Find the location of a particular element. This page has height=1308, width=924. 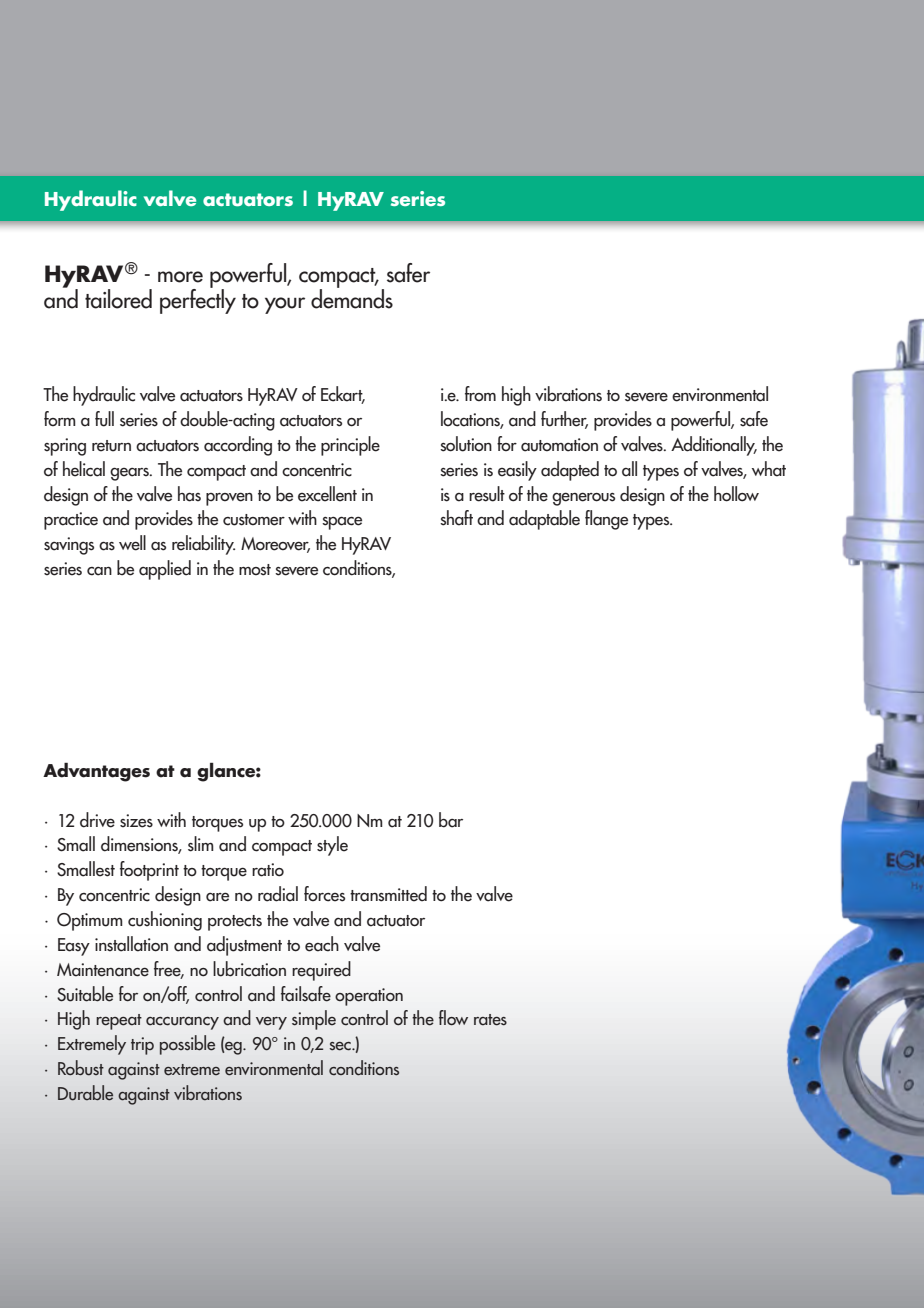

demands is located at coordinates (352, 297).
